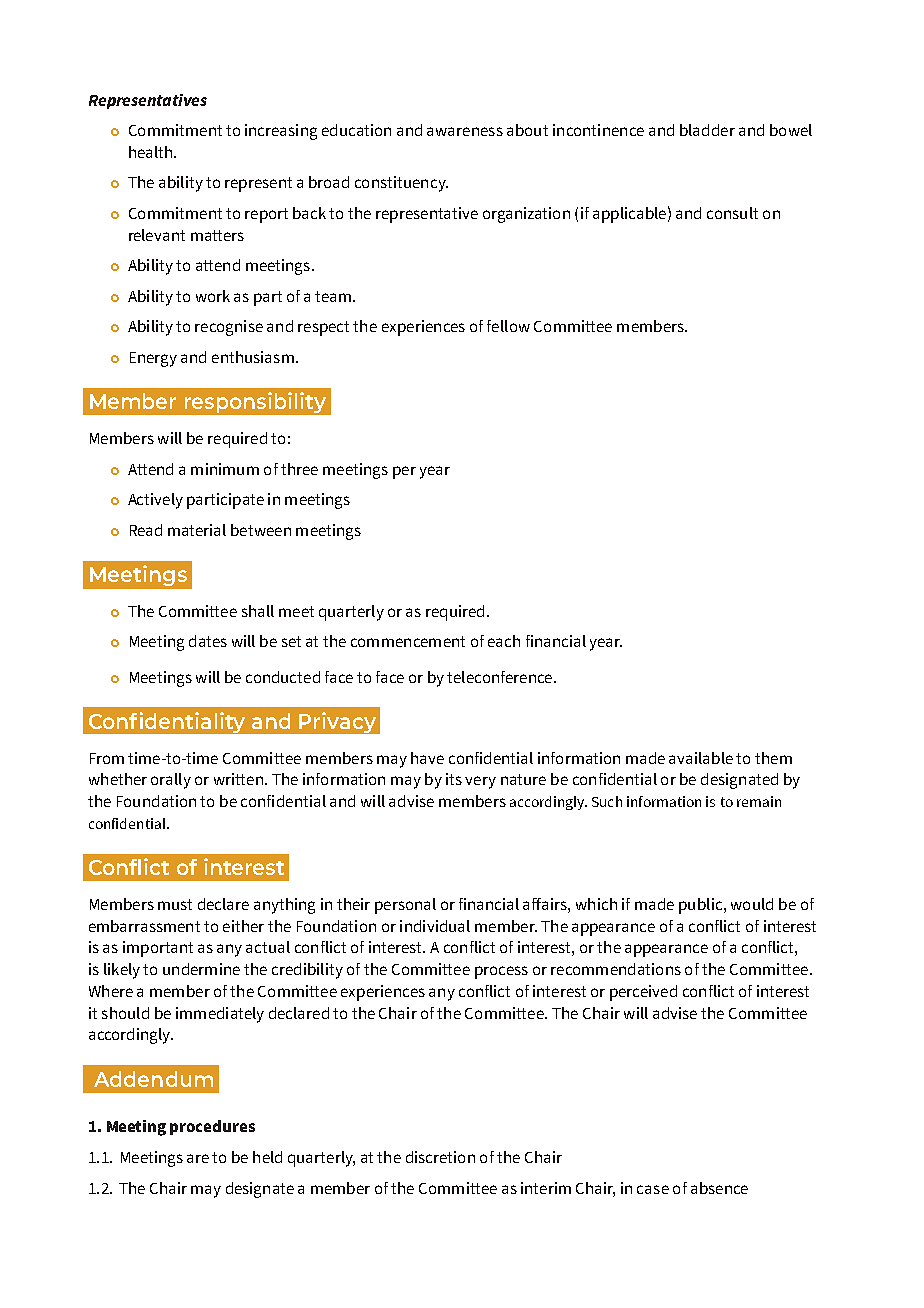  I want to click on matters, so click(217, 235).
